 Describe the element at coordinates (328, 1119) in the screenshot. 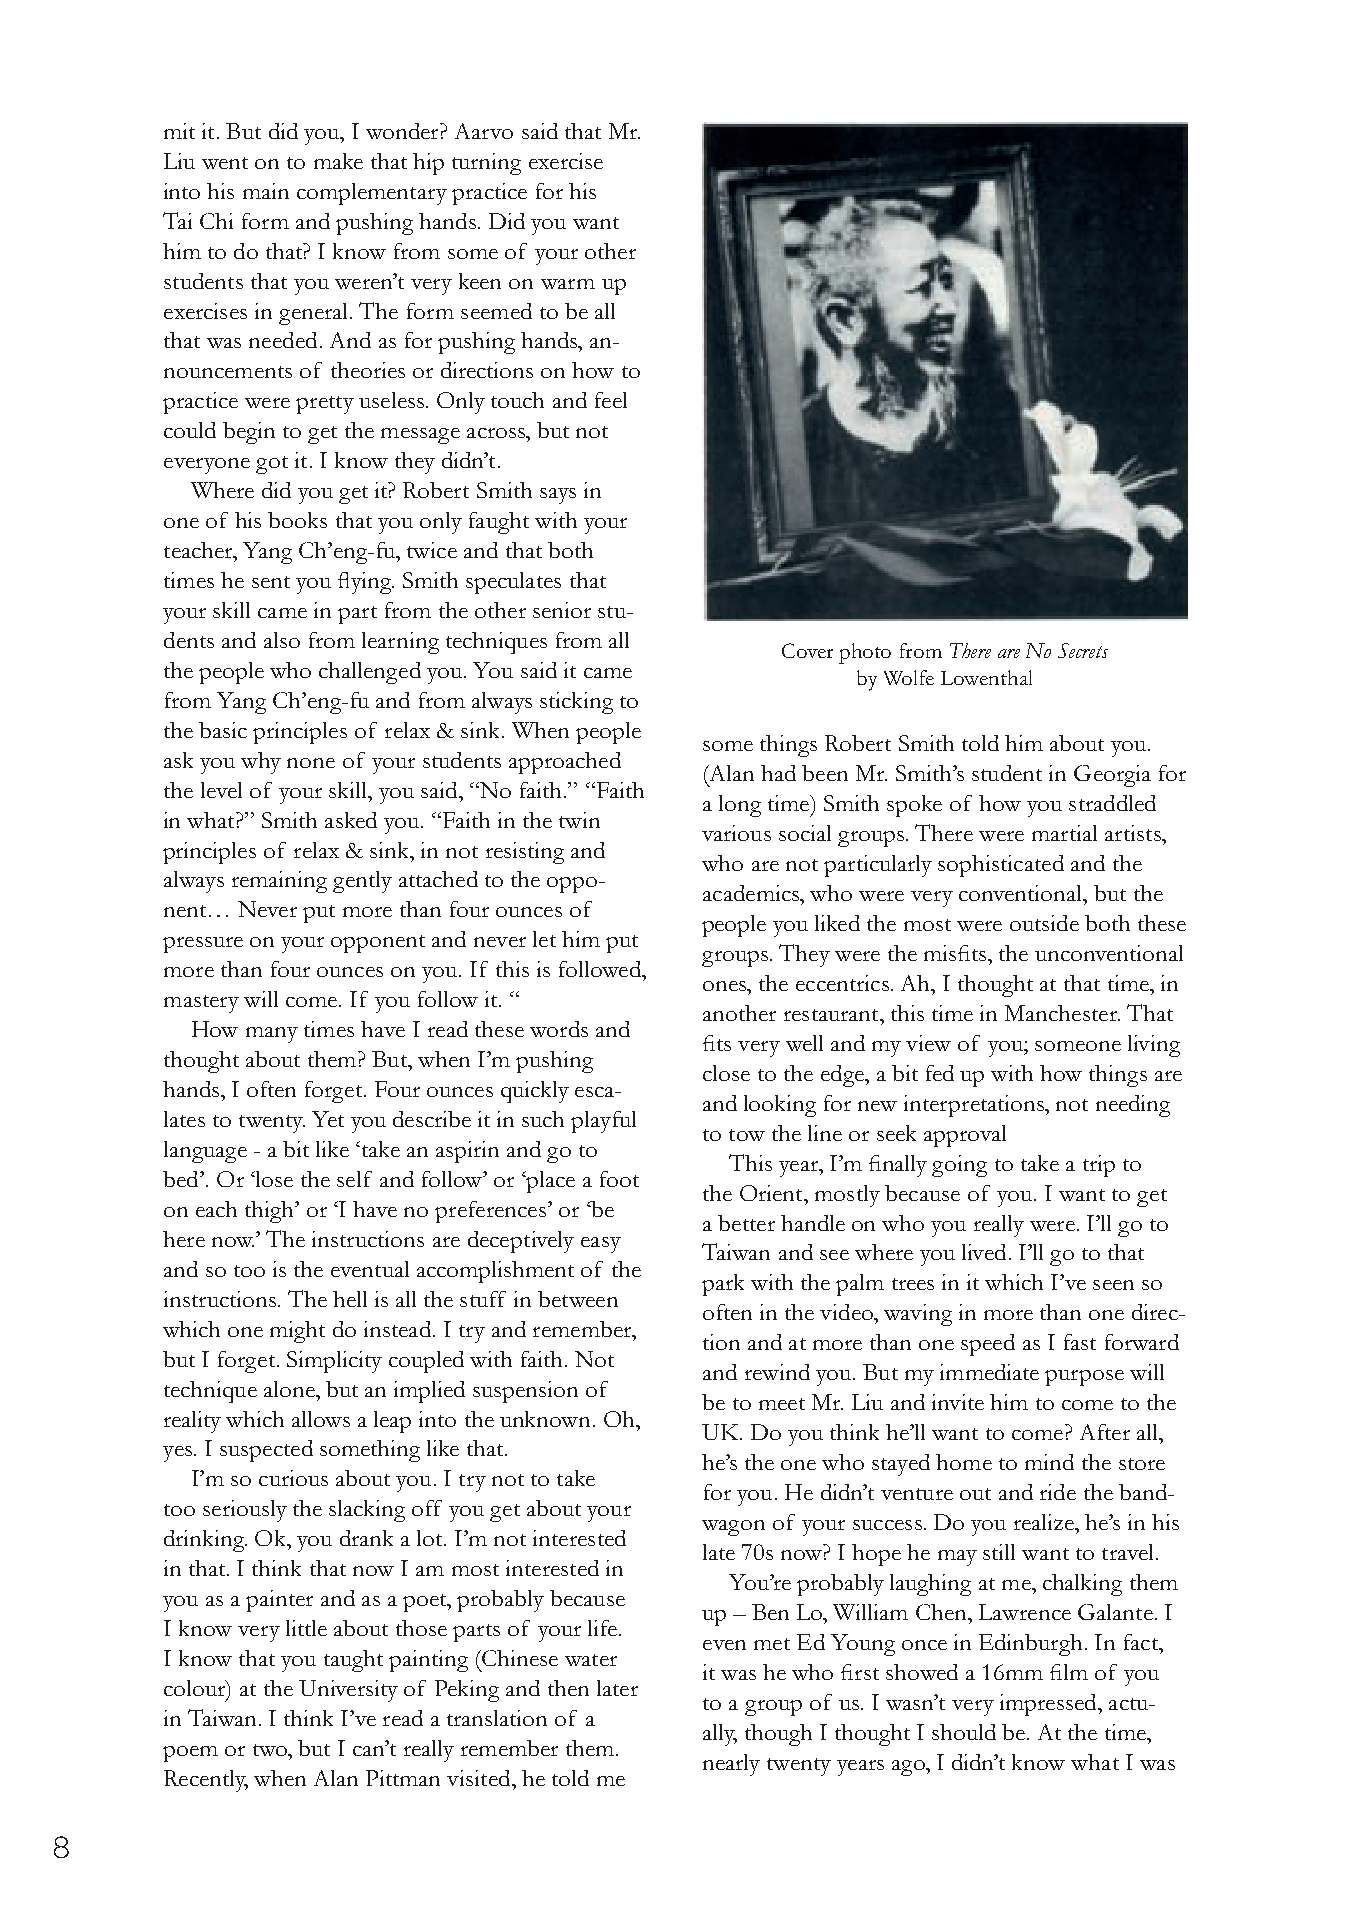

I see `Yet` at that location.
